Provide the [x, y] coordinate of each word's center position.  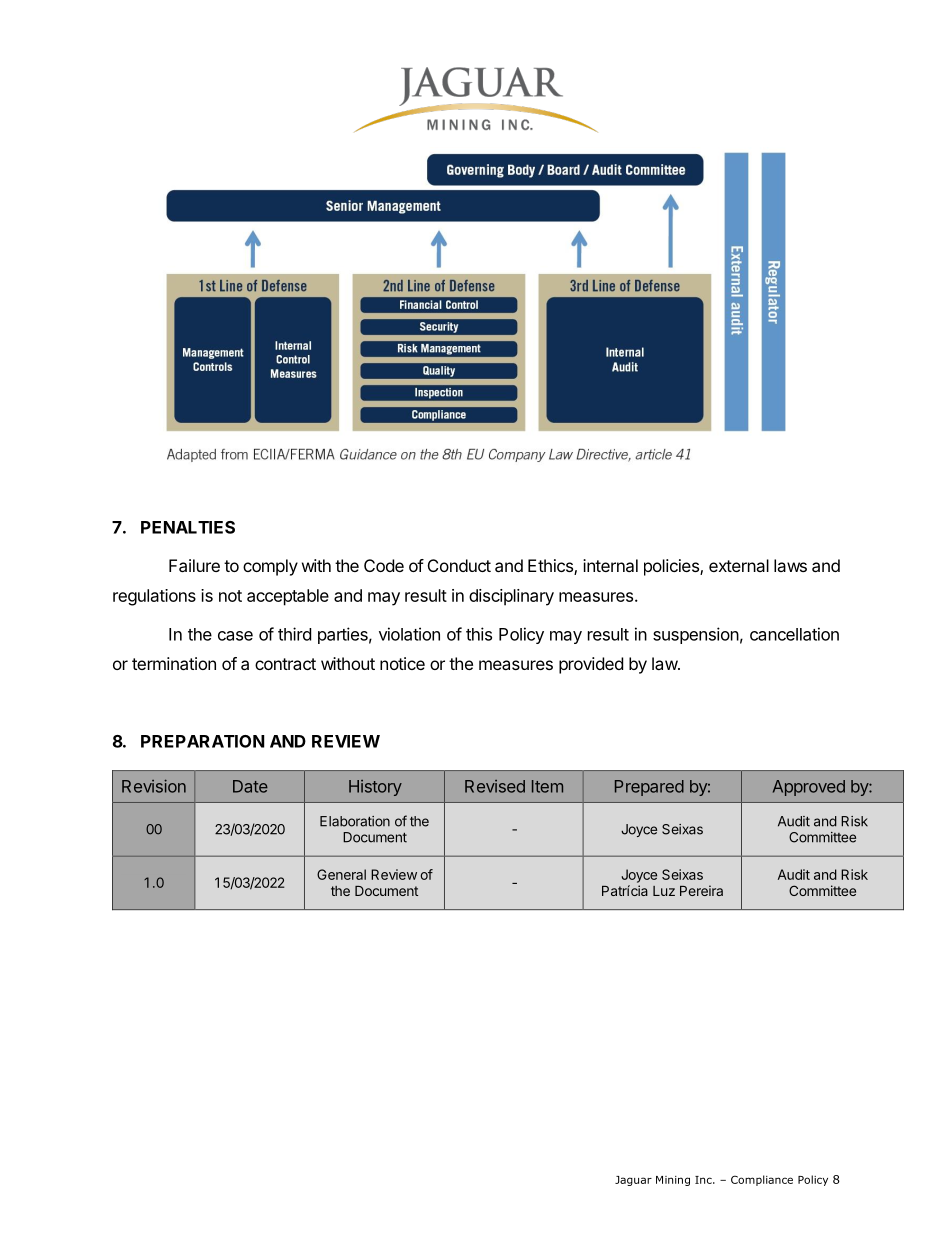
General [341, 874]
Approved [809, 788]
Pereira [701, 890]
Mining [673, 1181]
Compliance [762, 1180]
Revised [495, 786]
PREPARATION [203, 741]
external [739, 565]
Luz [664, 891]
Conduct [459, 565]
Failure [194, 565]
